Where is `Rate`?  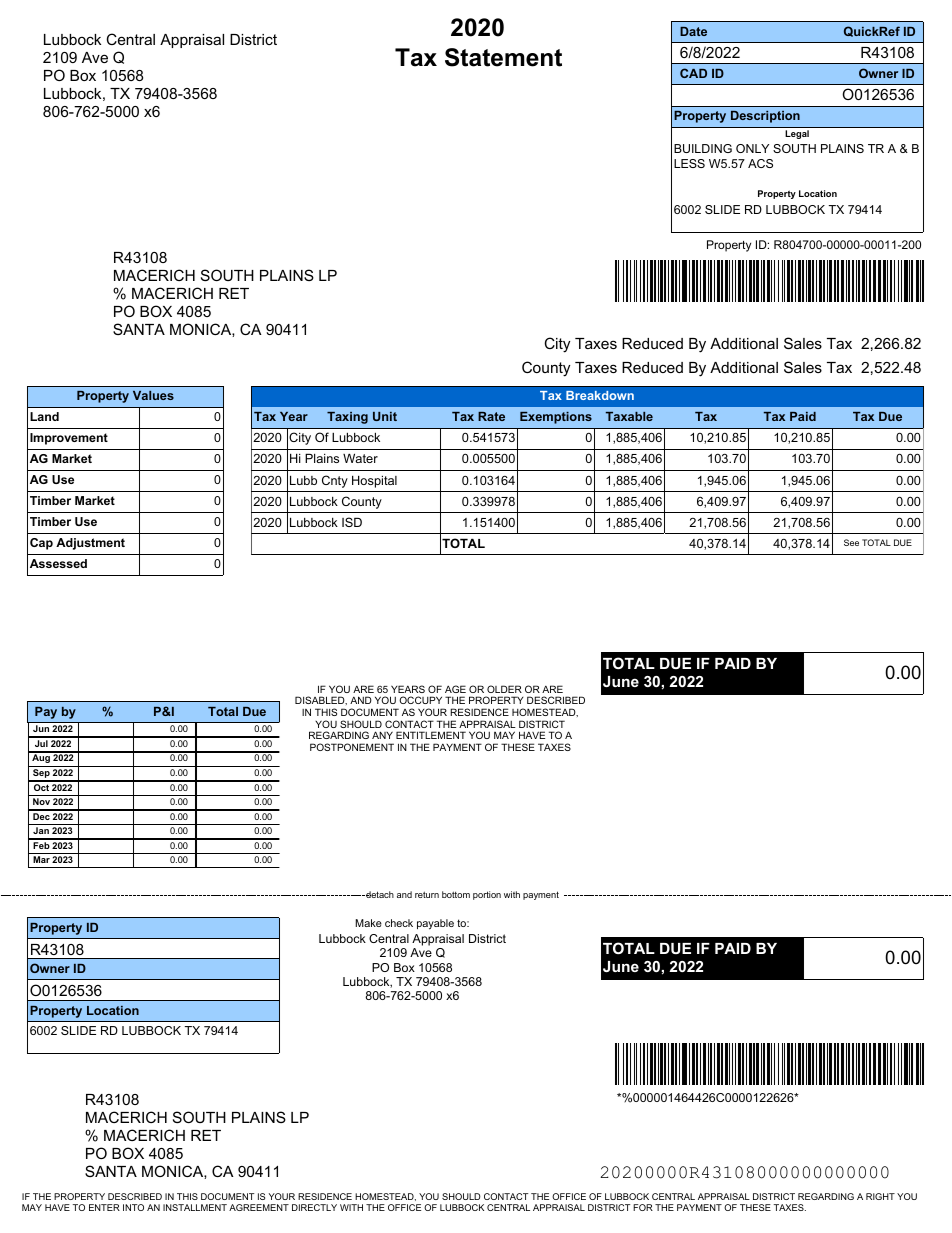 Rate is located at coordinates (491, 416).
